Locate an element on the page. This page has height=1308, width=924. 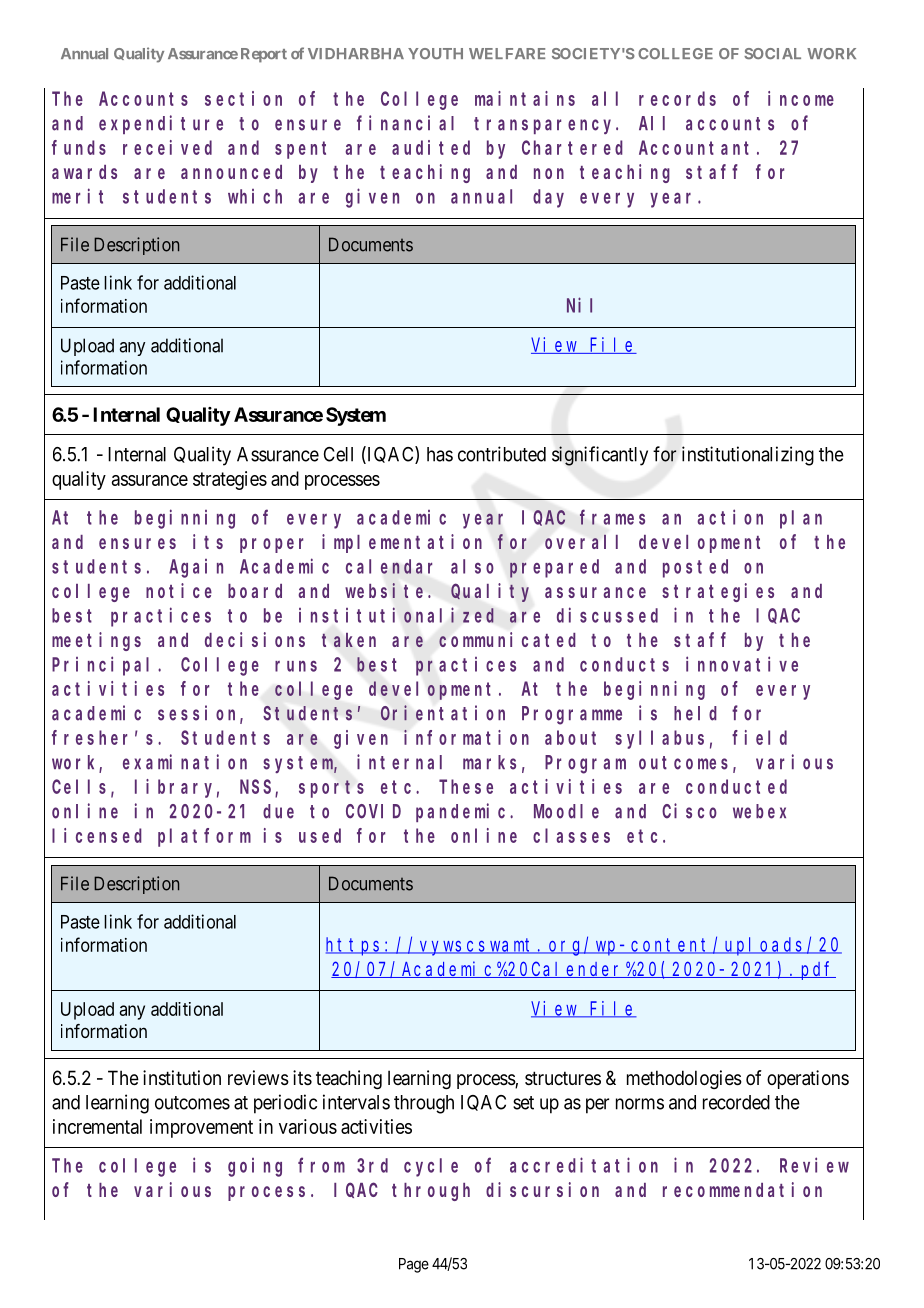
pandemic is located at coordinates (463, 812).
